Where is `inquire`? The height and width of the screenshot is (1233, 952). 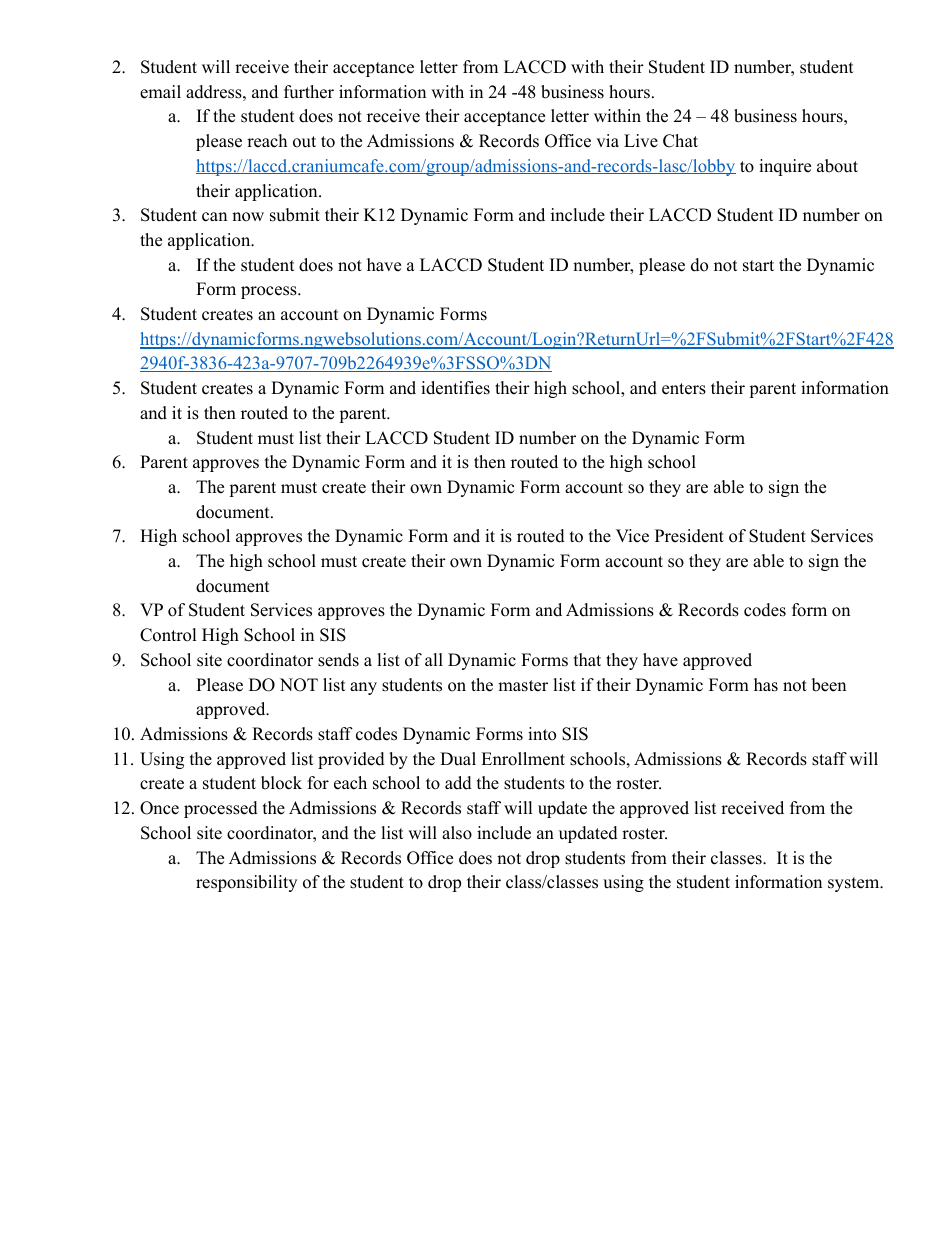 inquire is located at coordinates (785, 167).
